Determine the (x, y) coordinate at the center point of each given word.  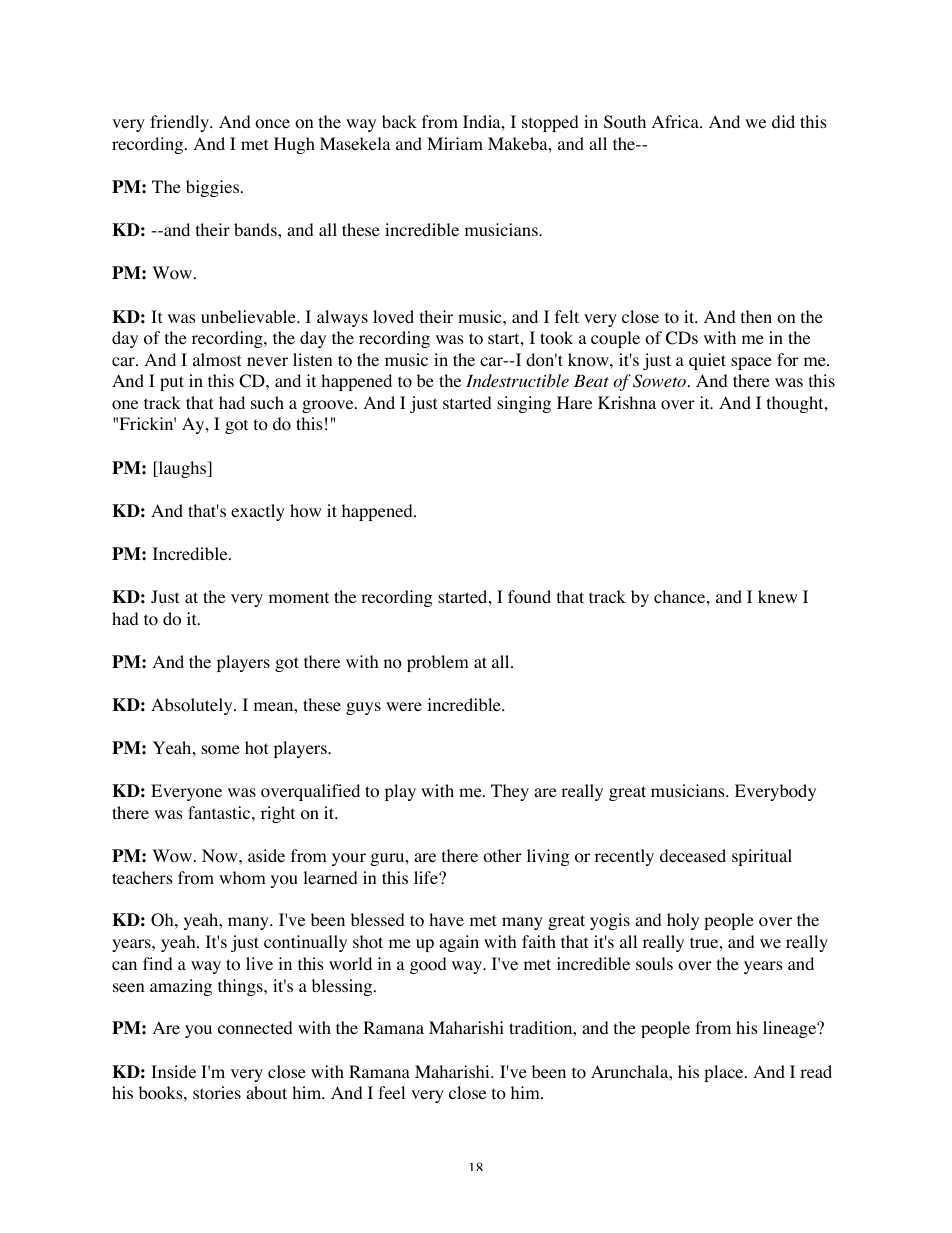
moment (299, 598)
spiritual (762, 857)
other (502, 856)
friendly (180, 123)
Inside (173, 1071)
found (529, 597)
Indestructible (517, 381)
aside (266, 855)
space (751, 363)
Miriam (455, 143)
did (783, 121)
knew (777, 596)
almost (217, 360)
